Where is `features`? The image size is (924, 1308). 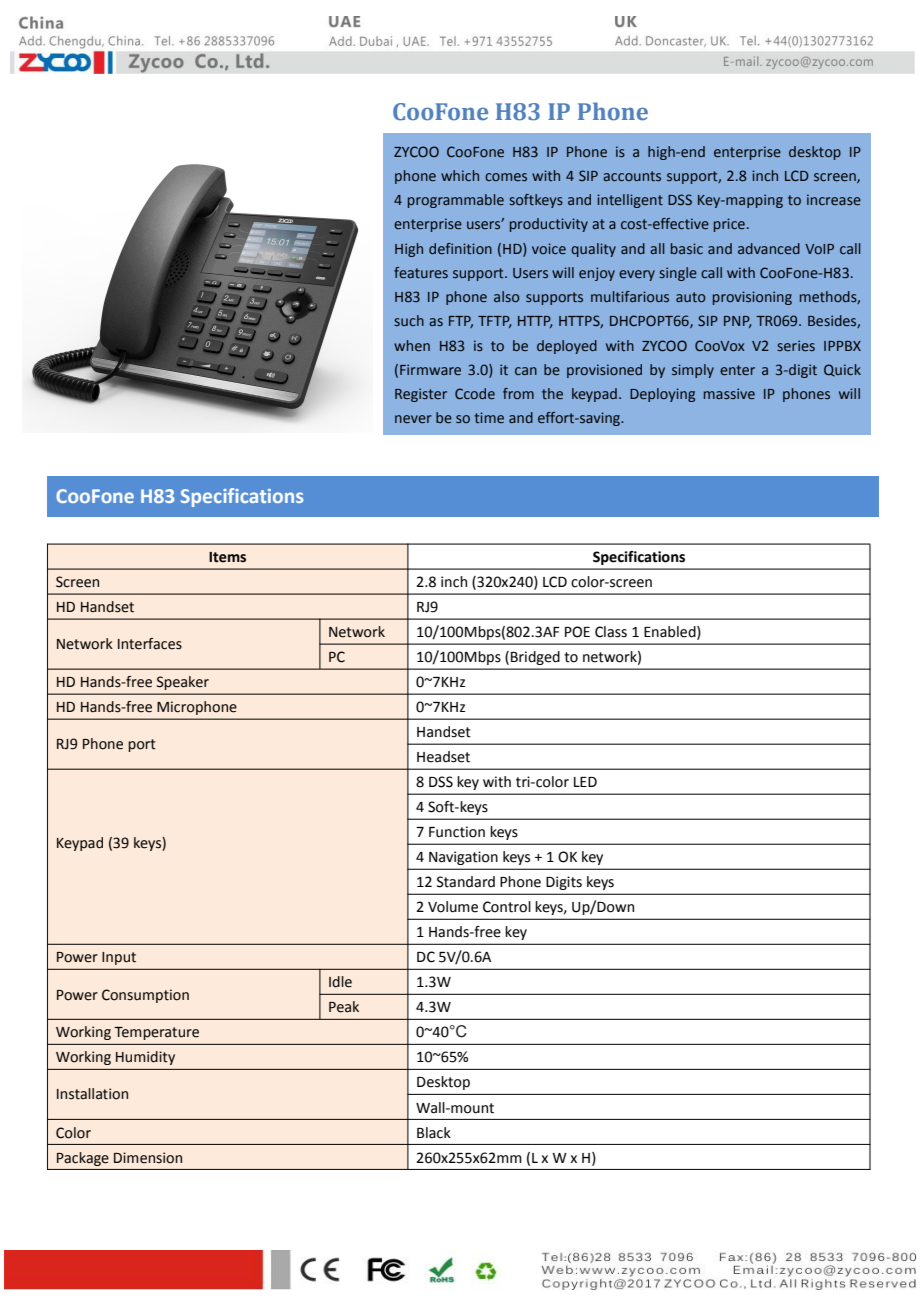 features is located at coordinates (421, 272).
